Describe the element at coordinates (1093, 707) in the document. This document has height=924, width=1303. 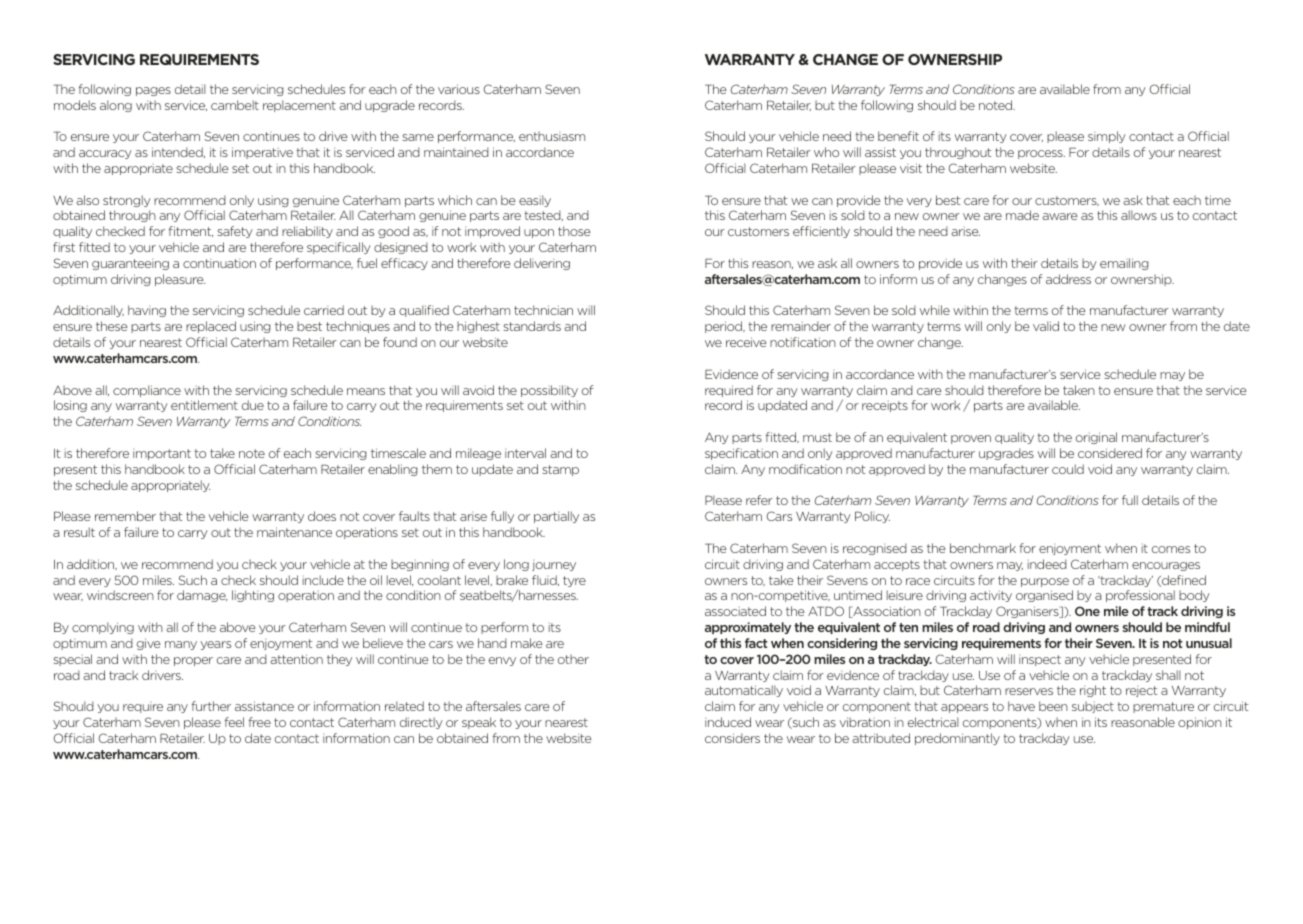
I see `subject` at that location.
